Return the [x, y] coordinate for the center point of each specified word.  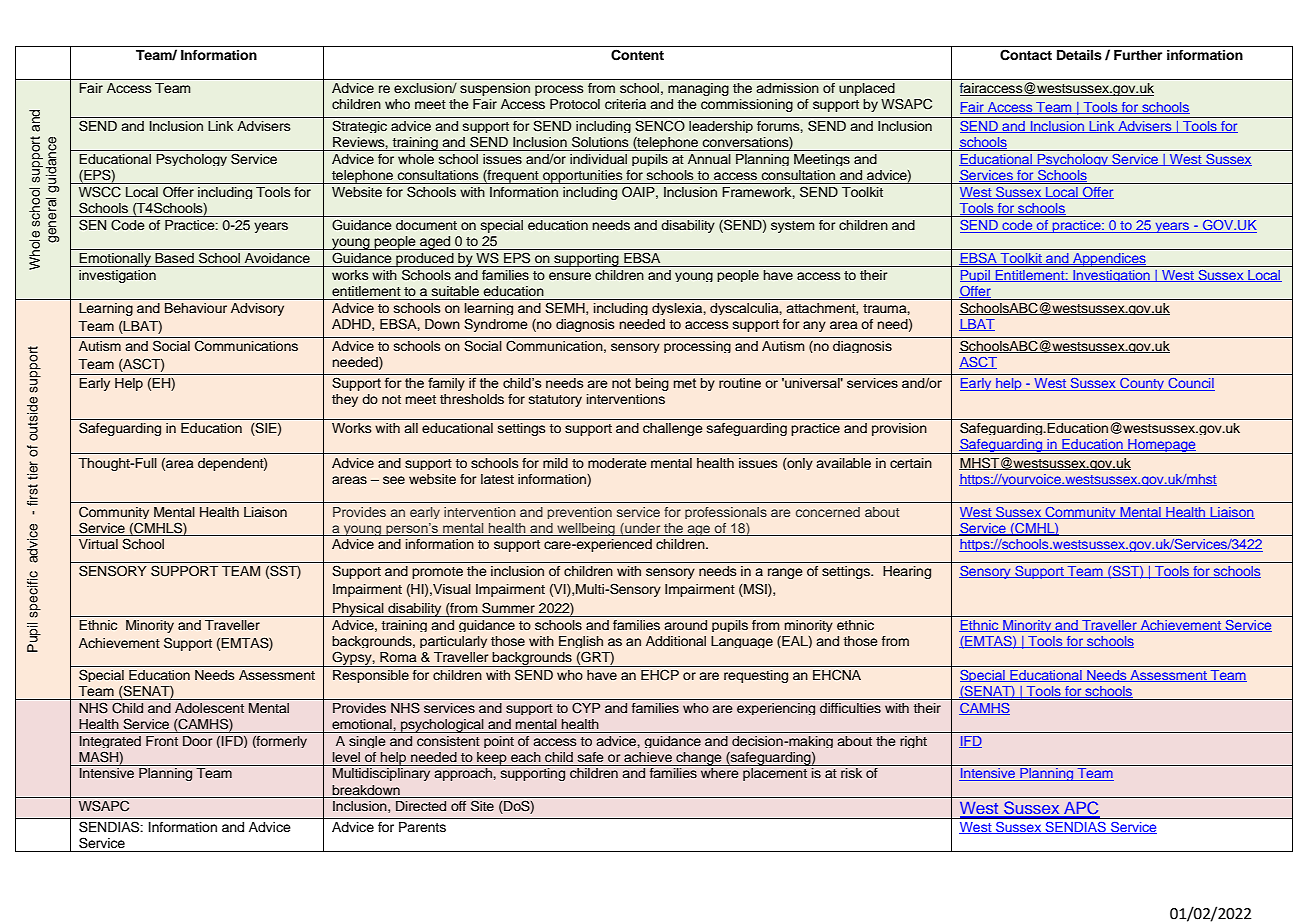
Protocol [575, 104]
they [345, 400]
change [699, 759]
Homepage [1162, 446]
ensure [570, 276]
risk [851, 773]
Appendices [1109, 260]
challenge [673, 429]
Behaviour [196, 308]
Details [1079, 55]
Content [637, 55]
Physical [358, 610]
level [346, 757]
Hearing [907, 572]
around [685, 625]
